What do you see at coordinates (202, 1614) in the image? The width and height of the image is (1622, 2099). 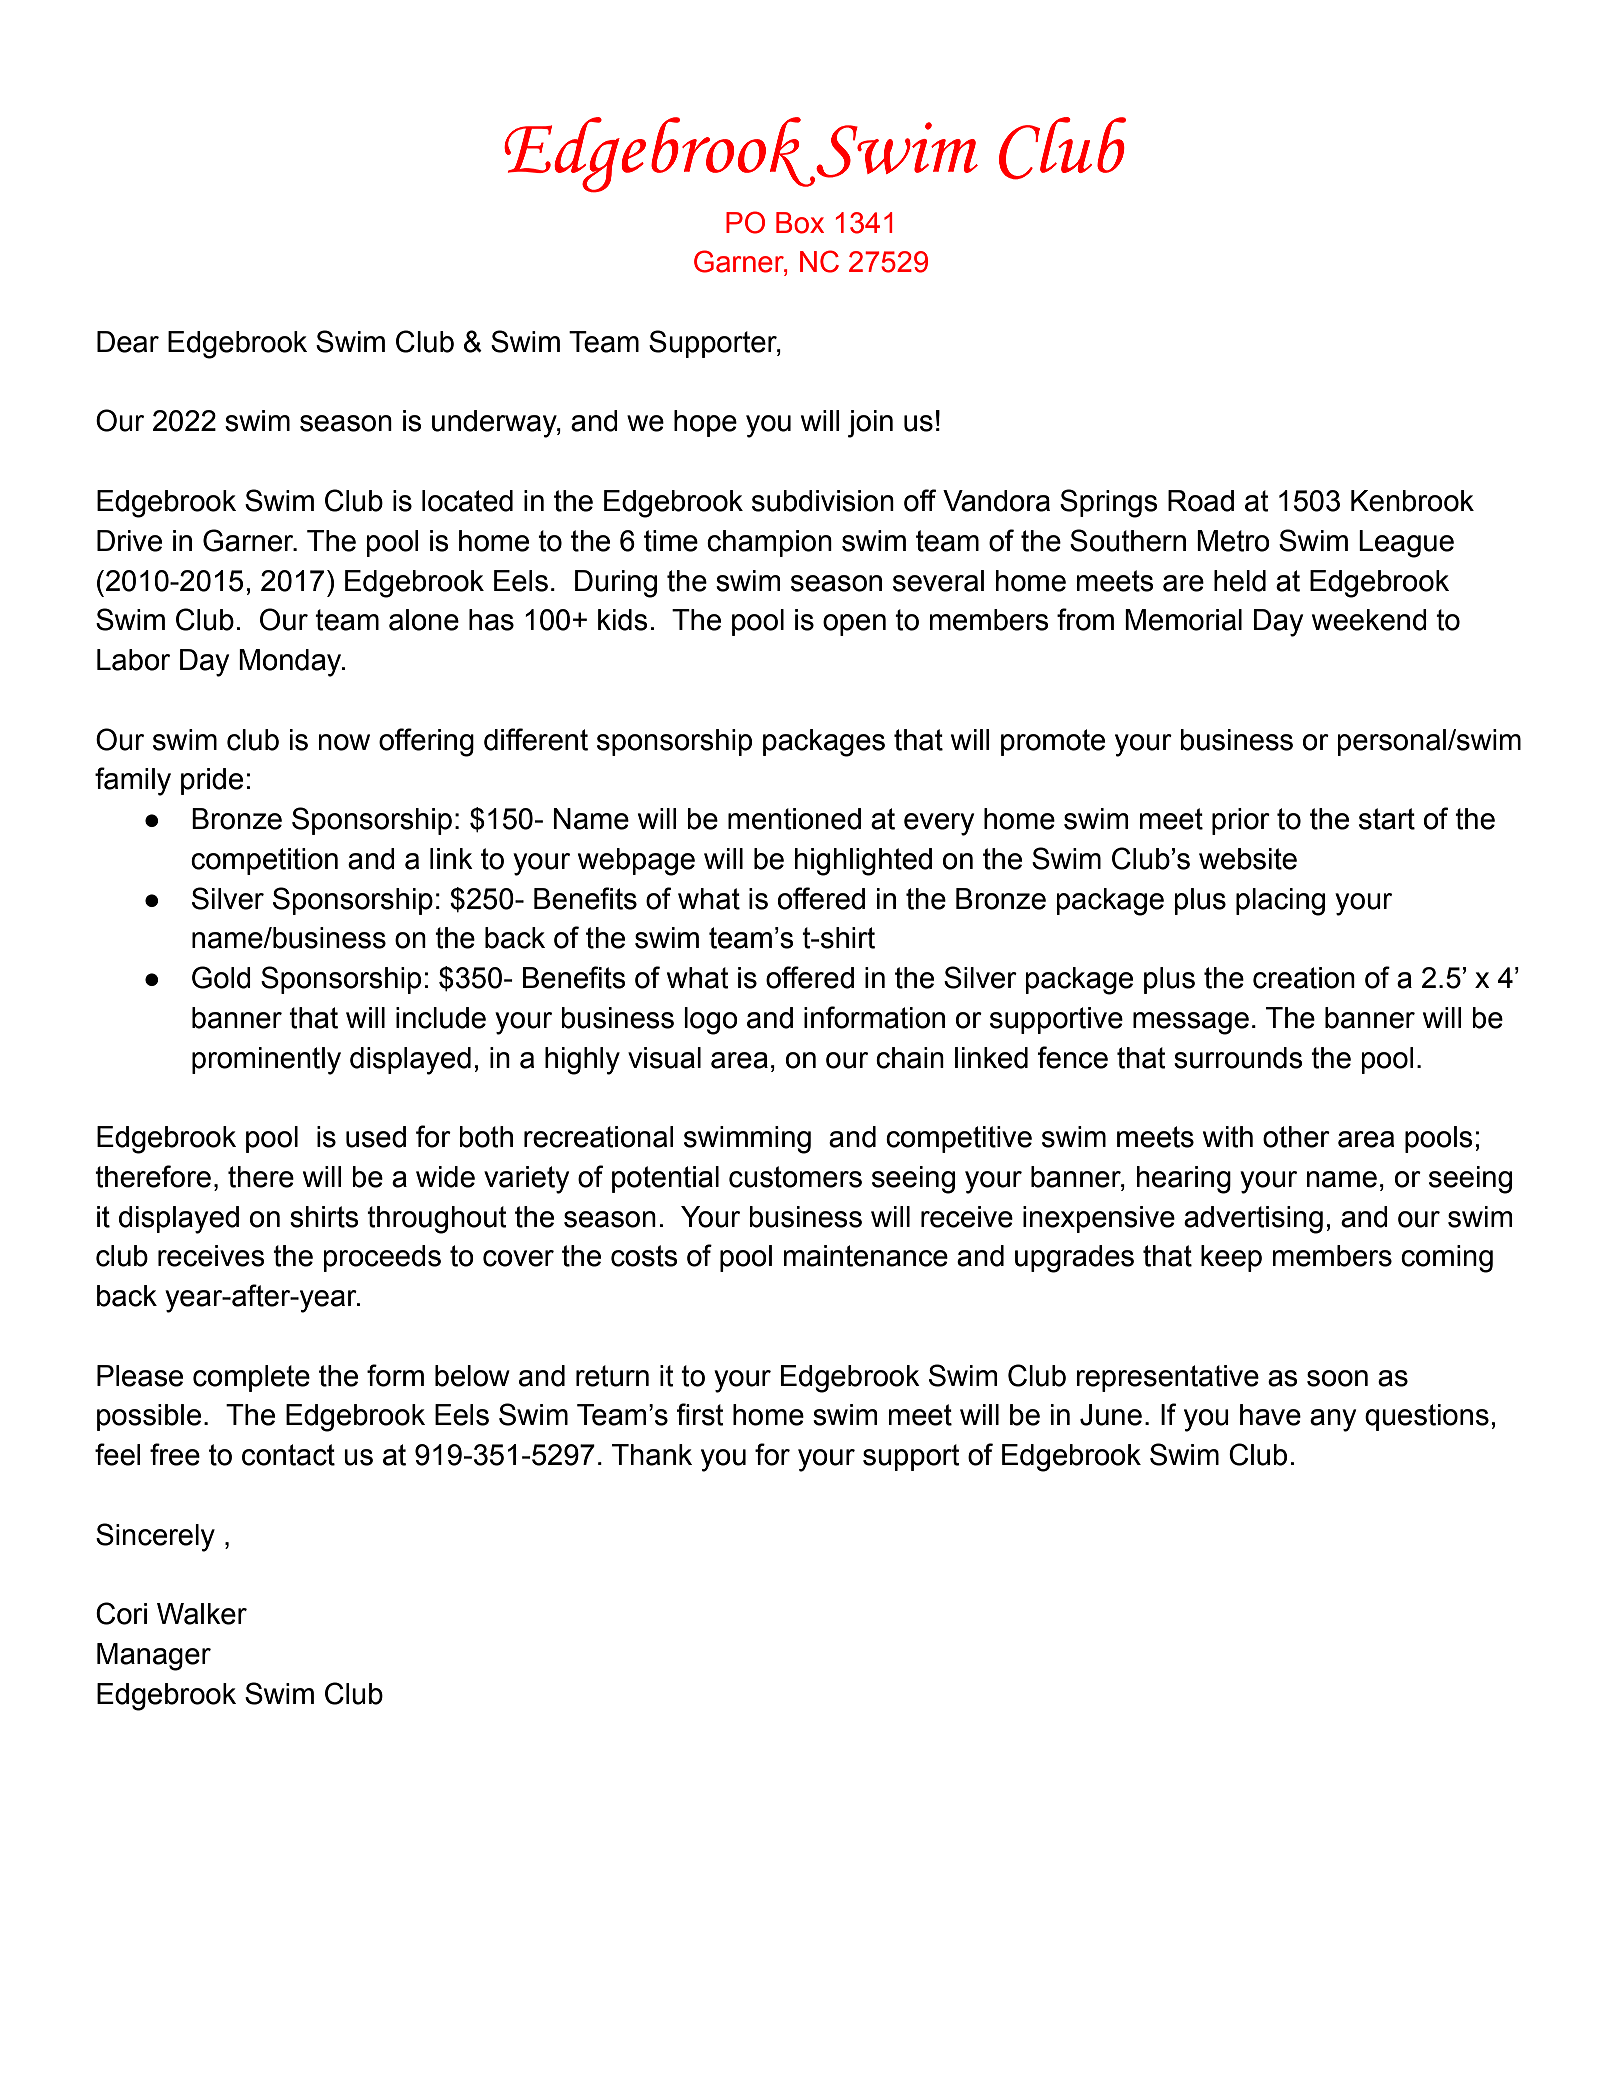 I see `Walker` at bounding box center [202, 1614].
